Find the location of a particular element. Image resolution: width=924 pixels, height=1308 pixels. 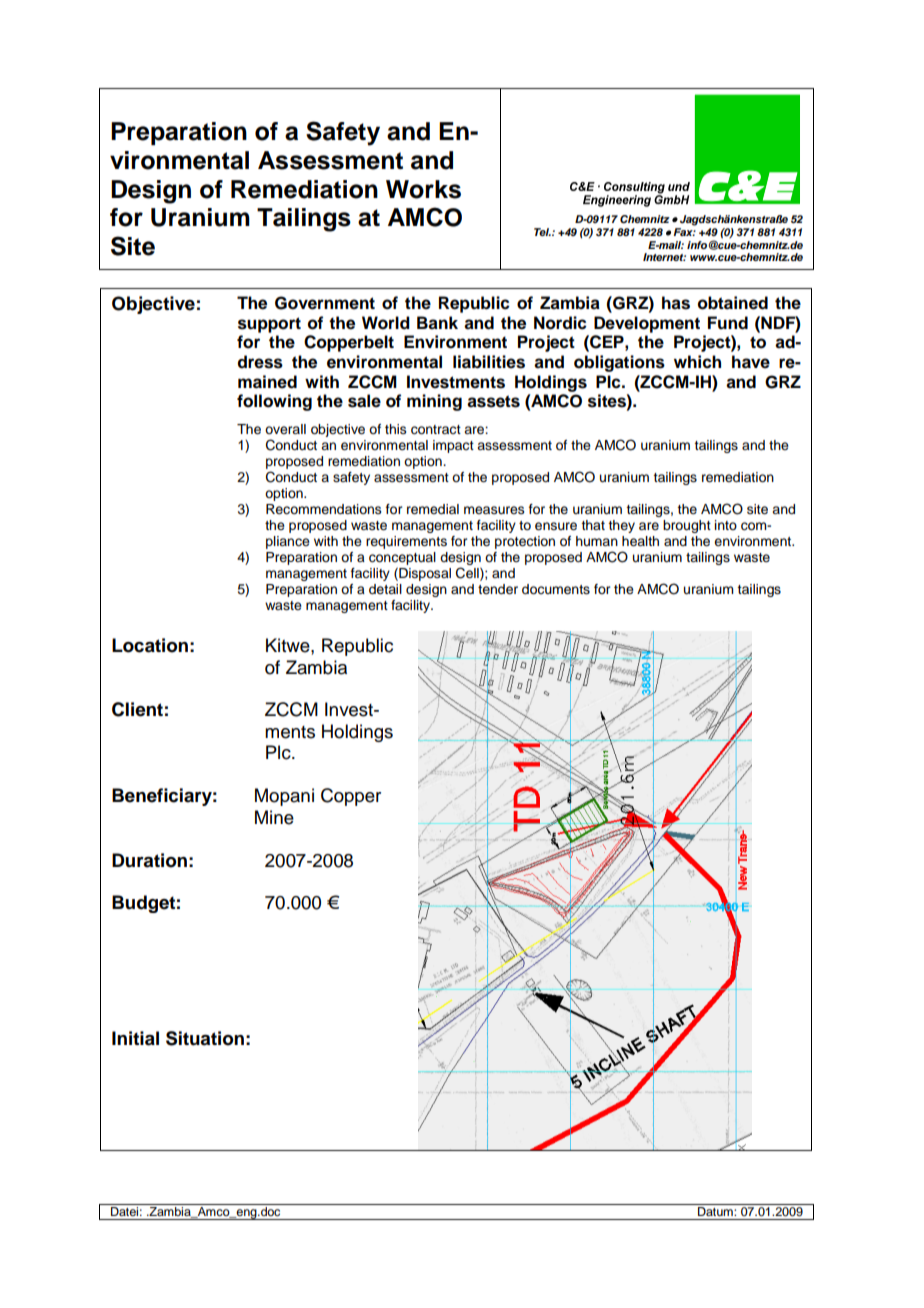

has is located at coordinates (676, 303).
